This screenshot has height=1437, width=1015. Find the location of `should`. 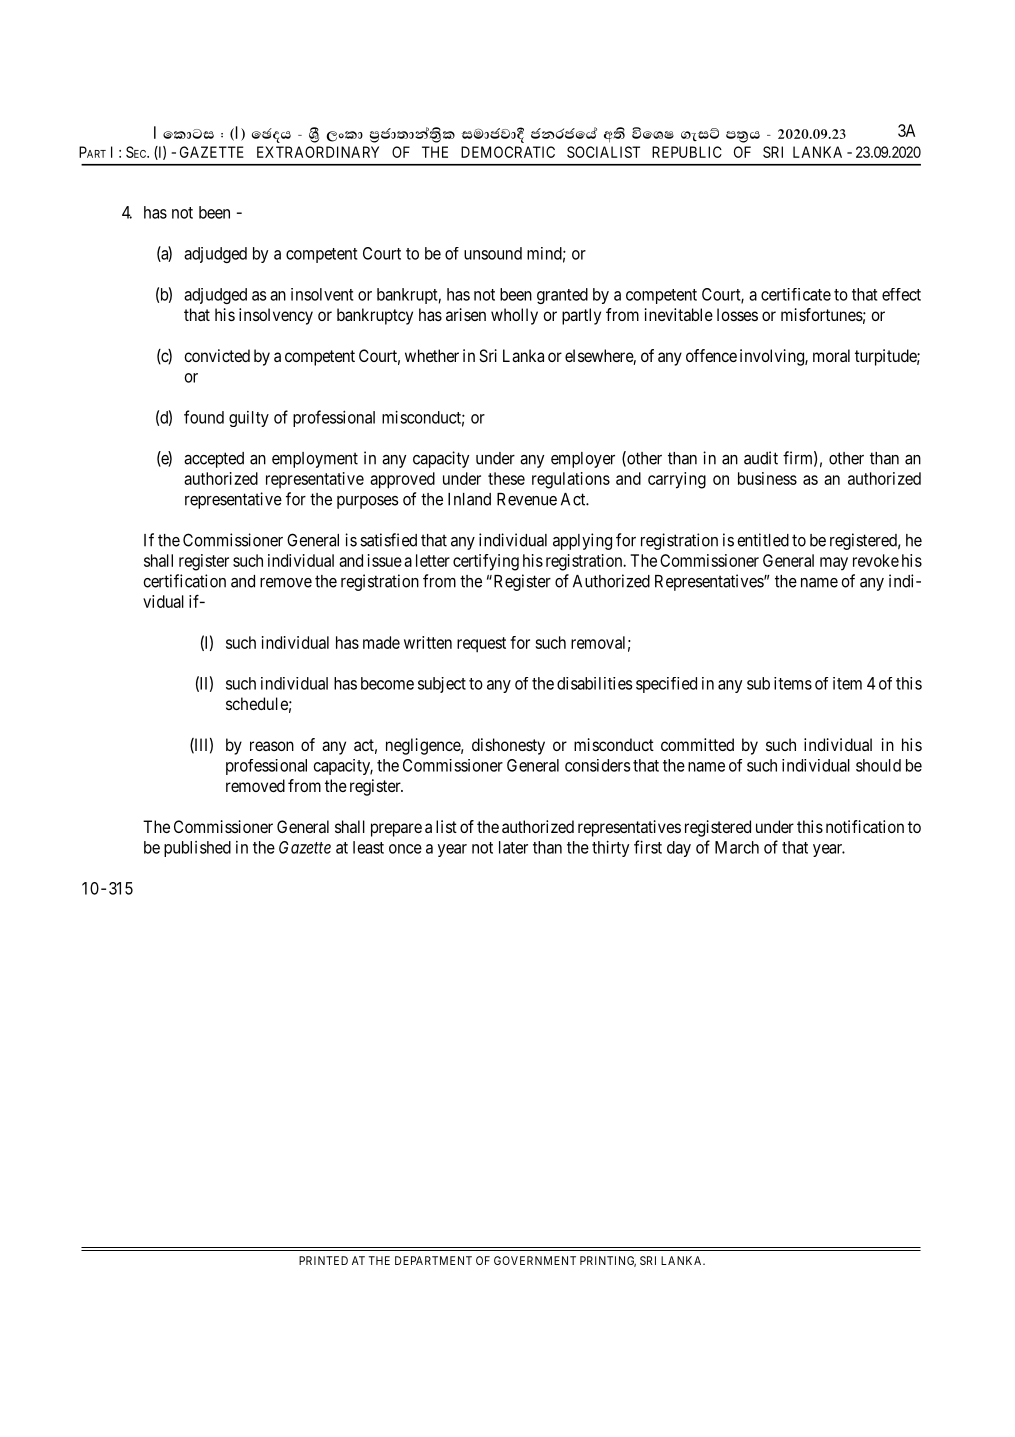

should is located at coordinates (878, 765).
